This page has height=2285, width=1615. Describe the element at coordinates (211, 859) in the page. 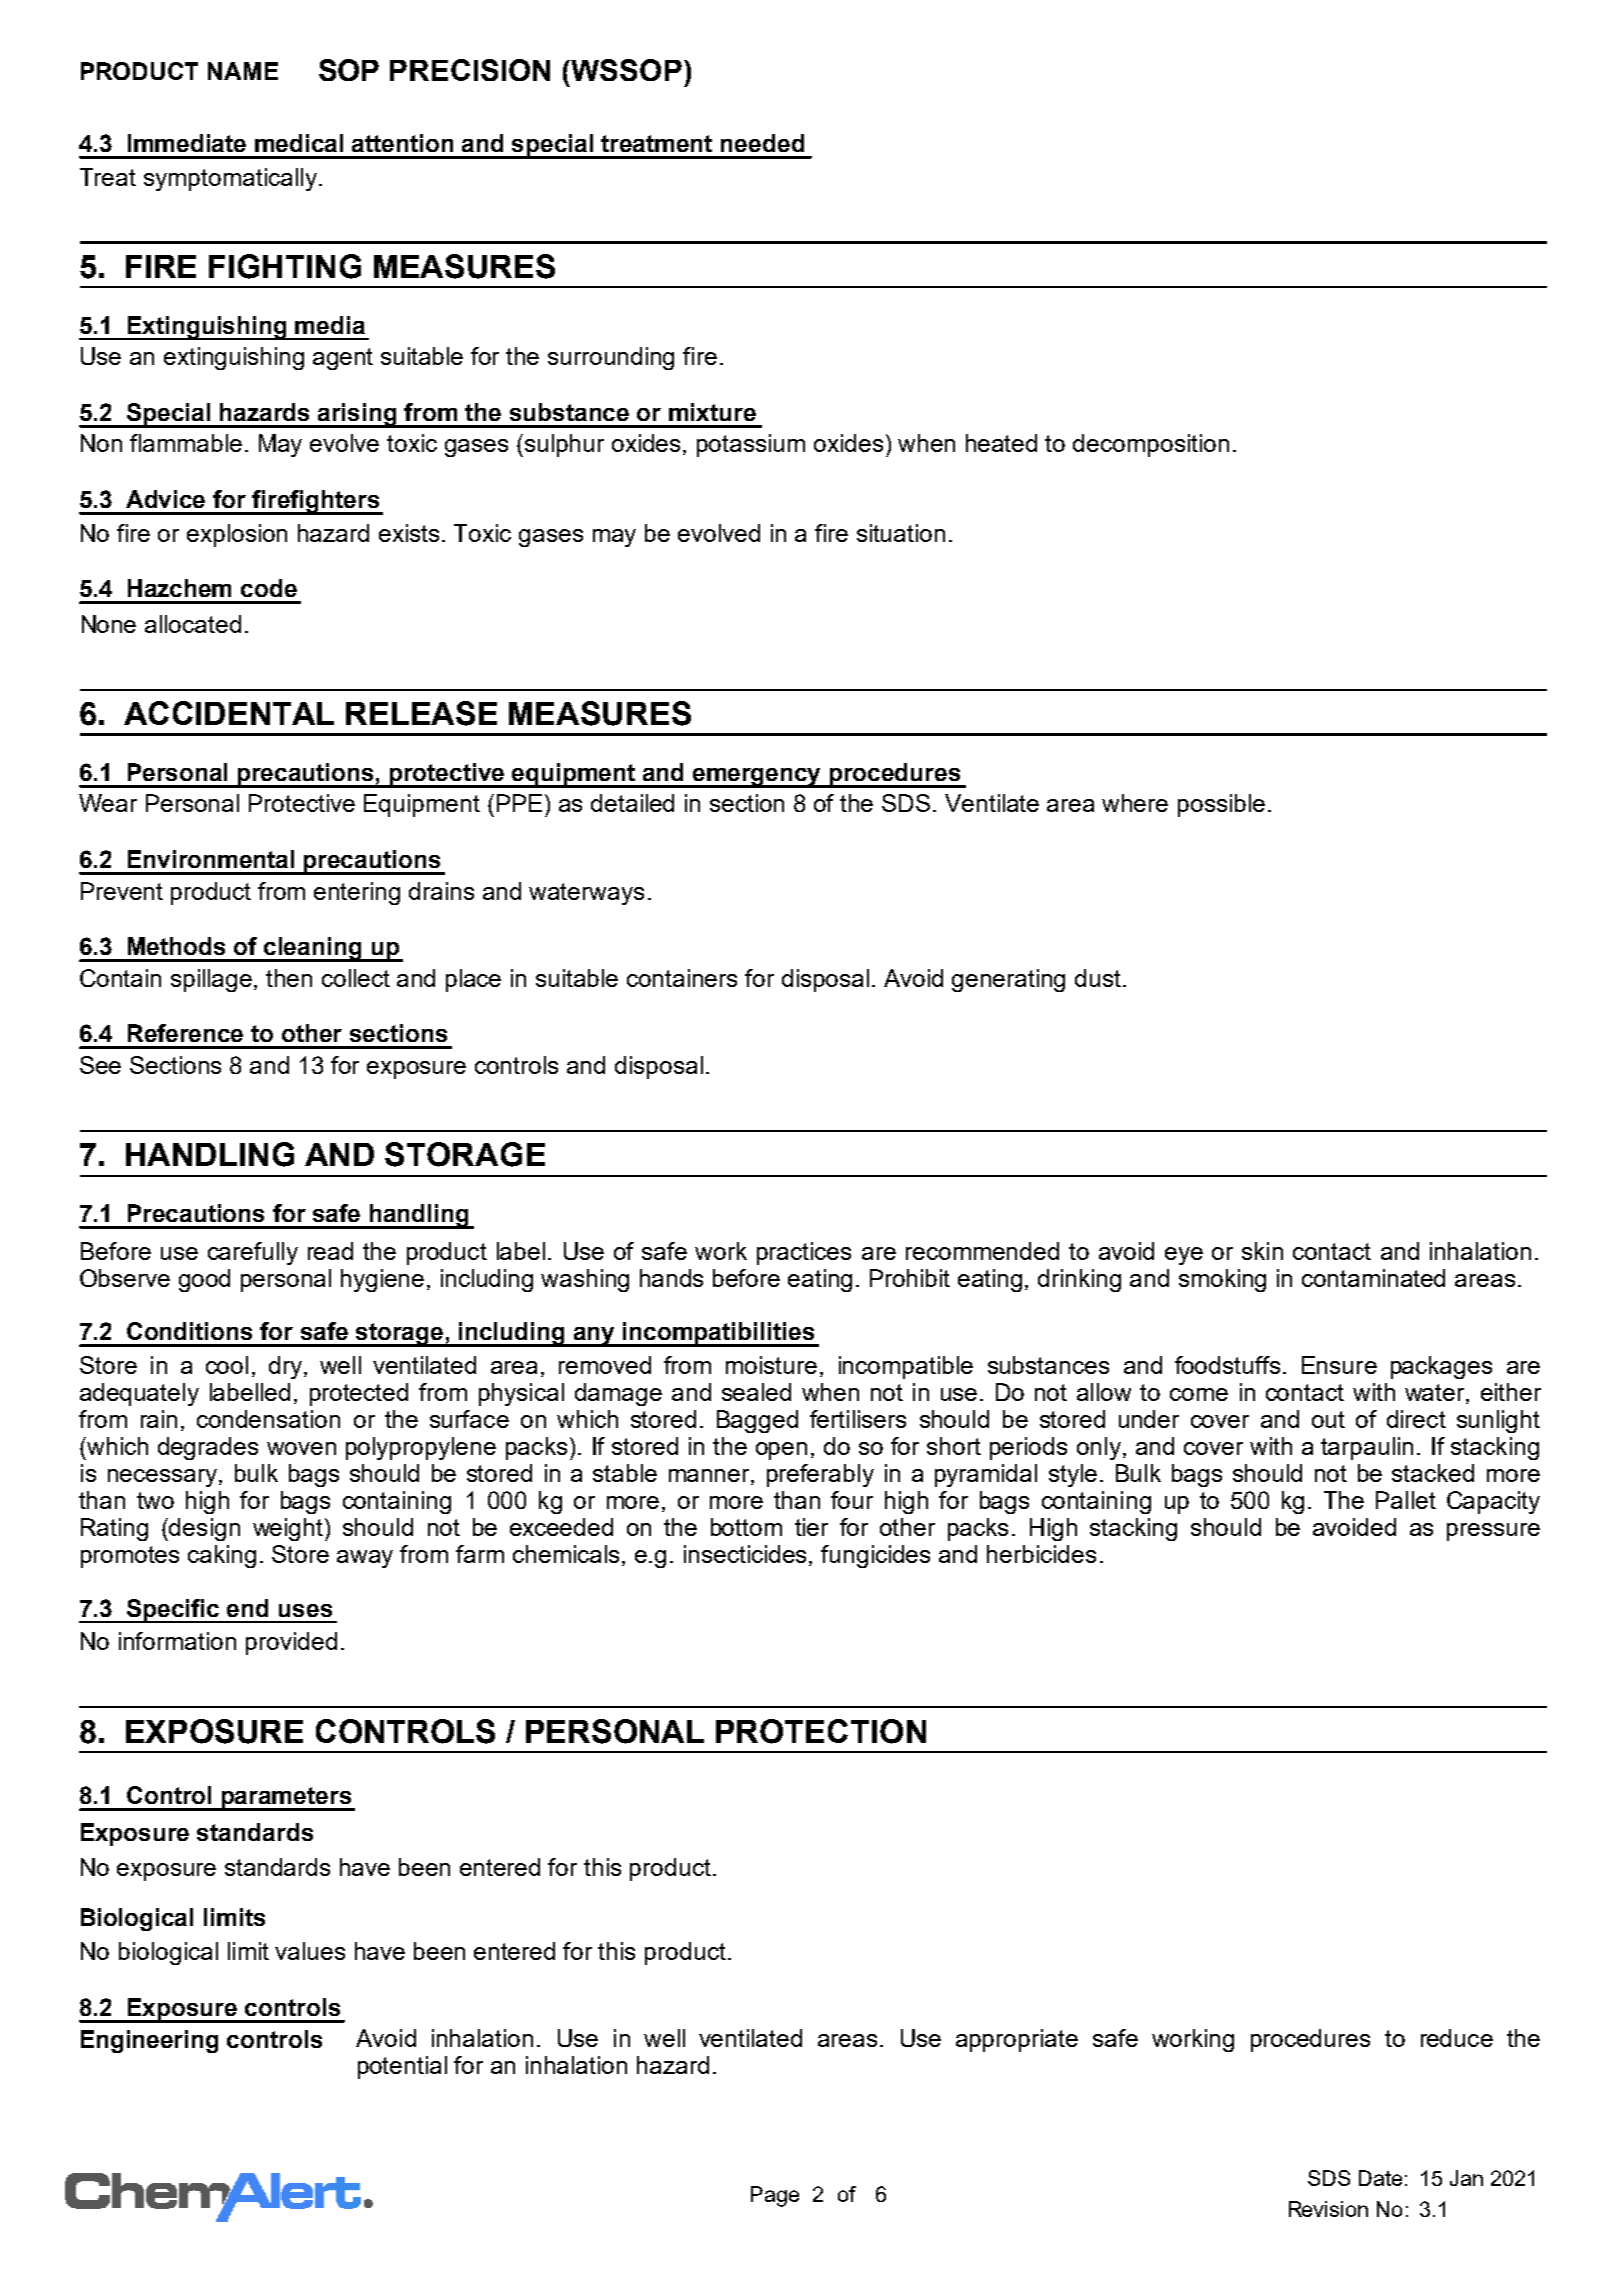

I see `Environmental` at that location.
